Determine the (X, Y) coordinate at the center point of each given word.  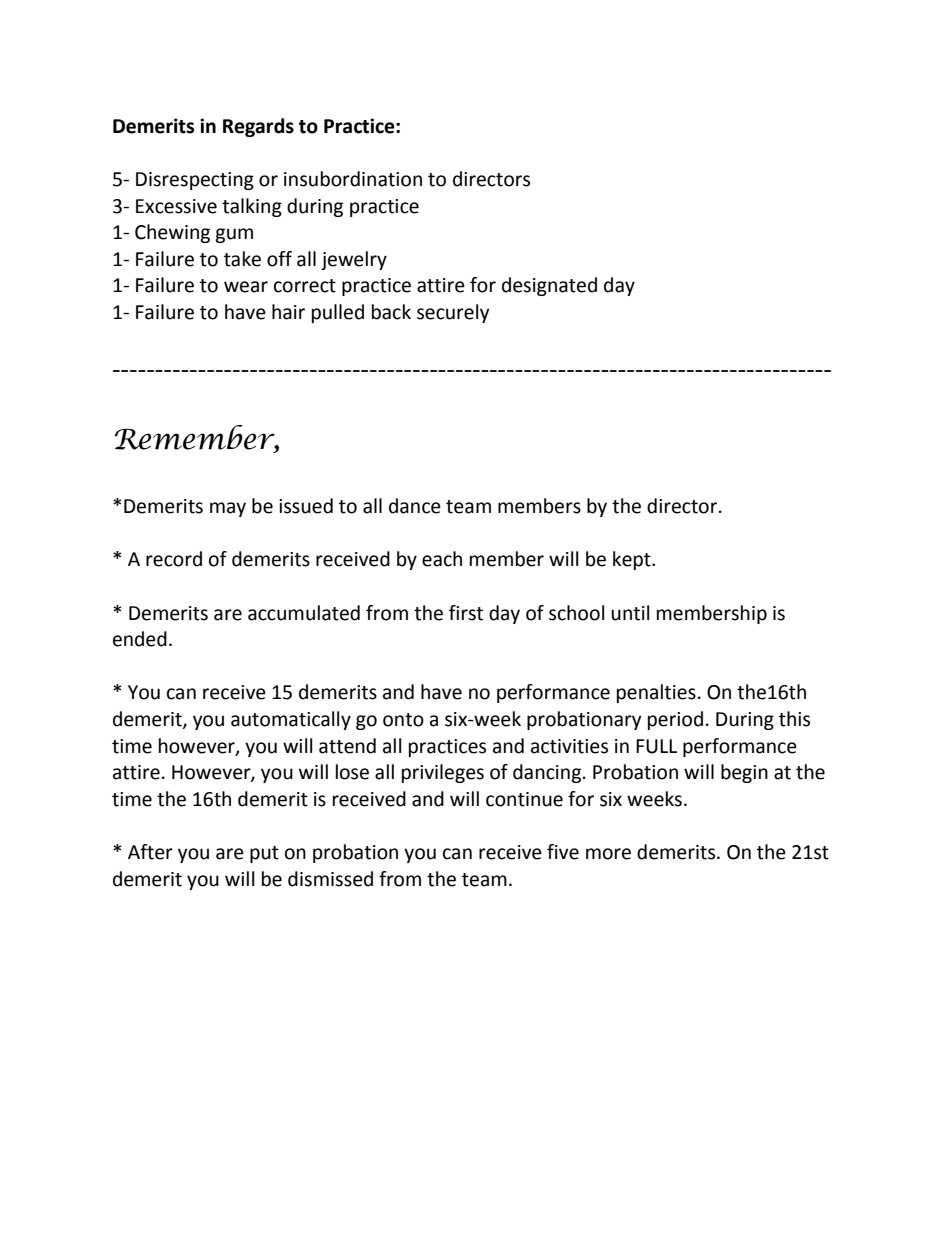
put (264, 854)
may (228, 509)
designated (549, 286)
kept (633, 560)
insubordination (353, 179)
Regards (258, 127)
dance (415, 506)
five (563, 852)
